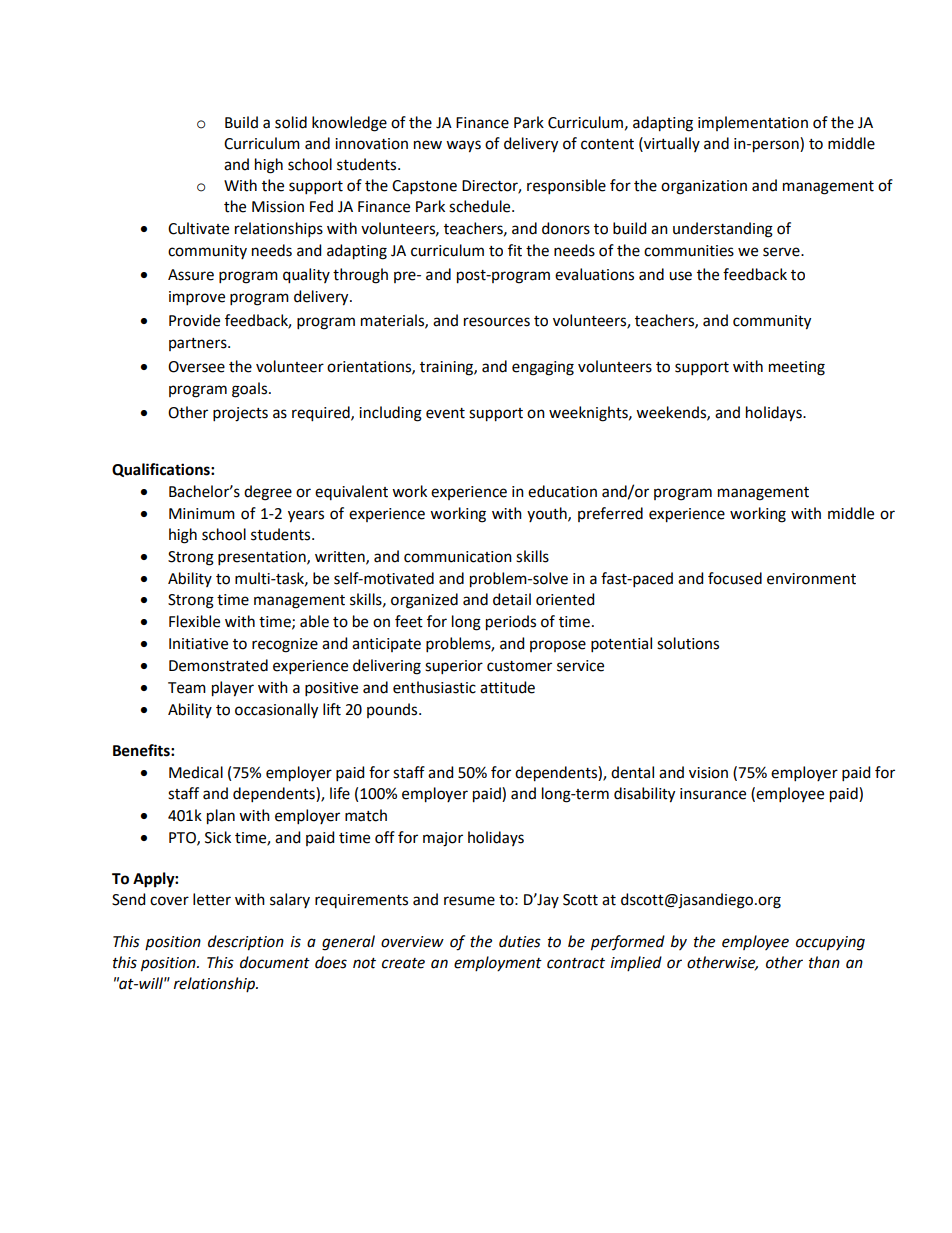  I want to click on vision, so click(708, 773).
